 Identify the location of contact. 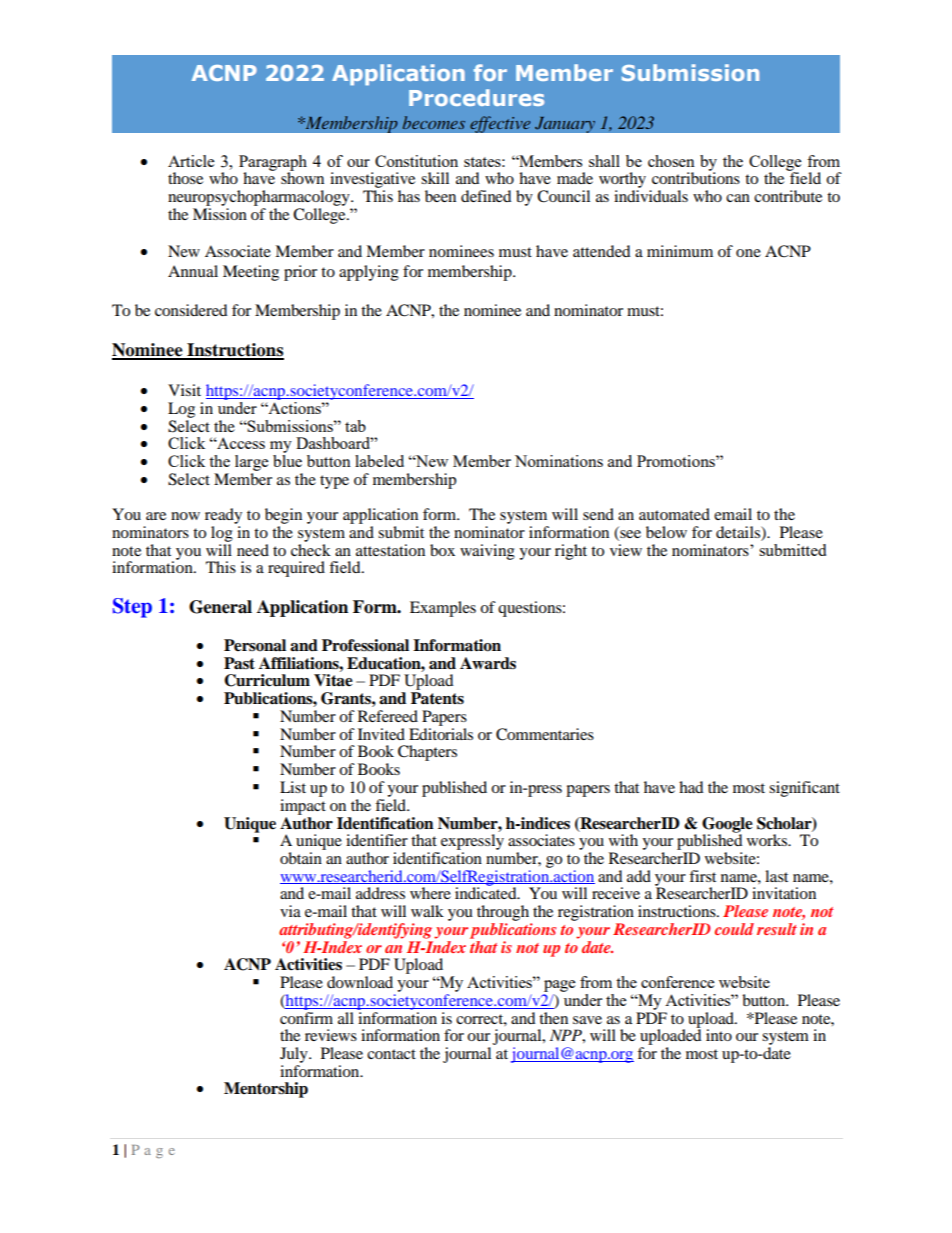
(391, 1054).
